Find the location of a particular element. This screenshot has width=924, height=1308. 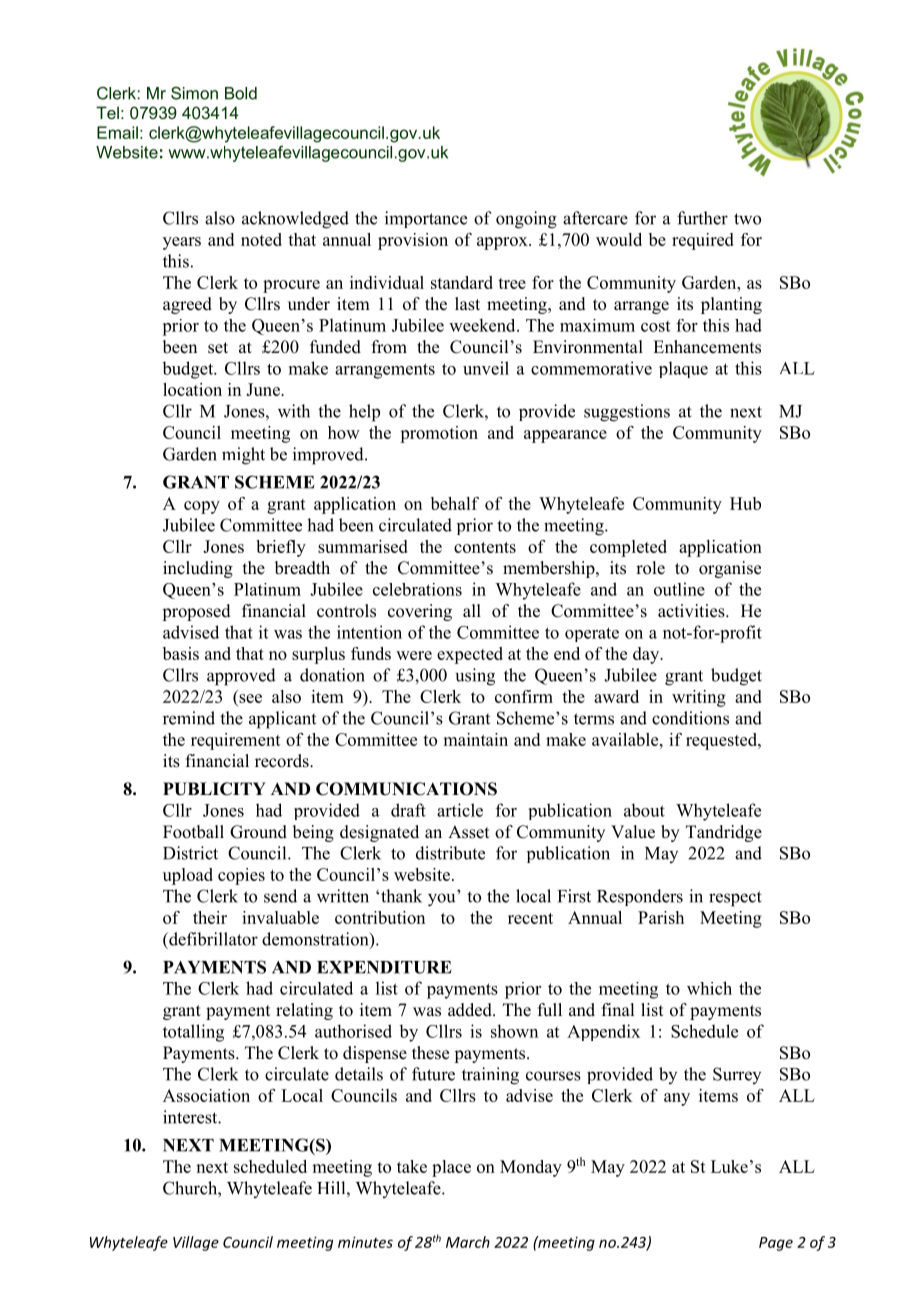

promotion is located at coordinates (439, 434).
